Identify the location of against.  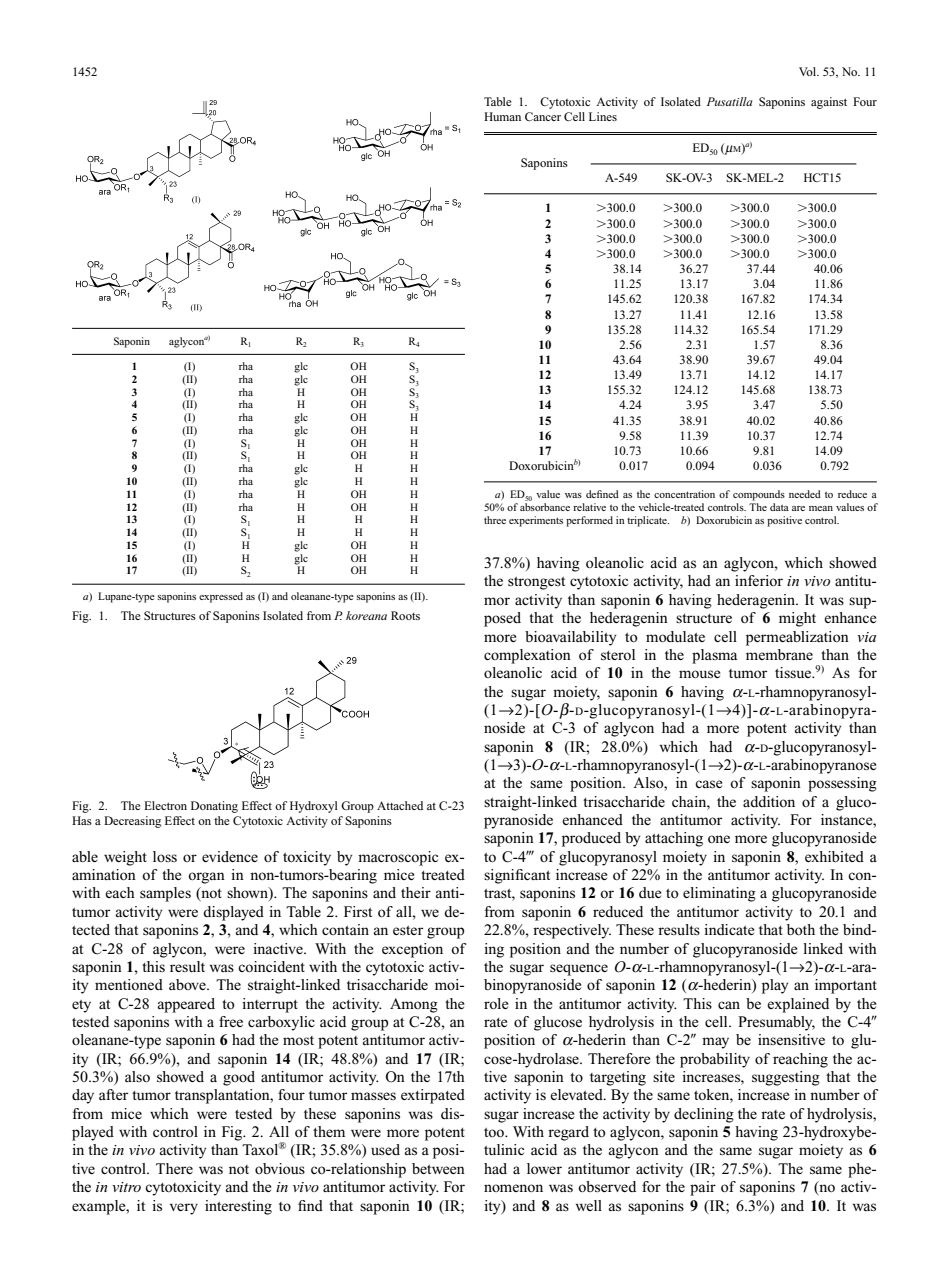
(829, 103).
